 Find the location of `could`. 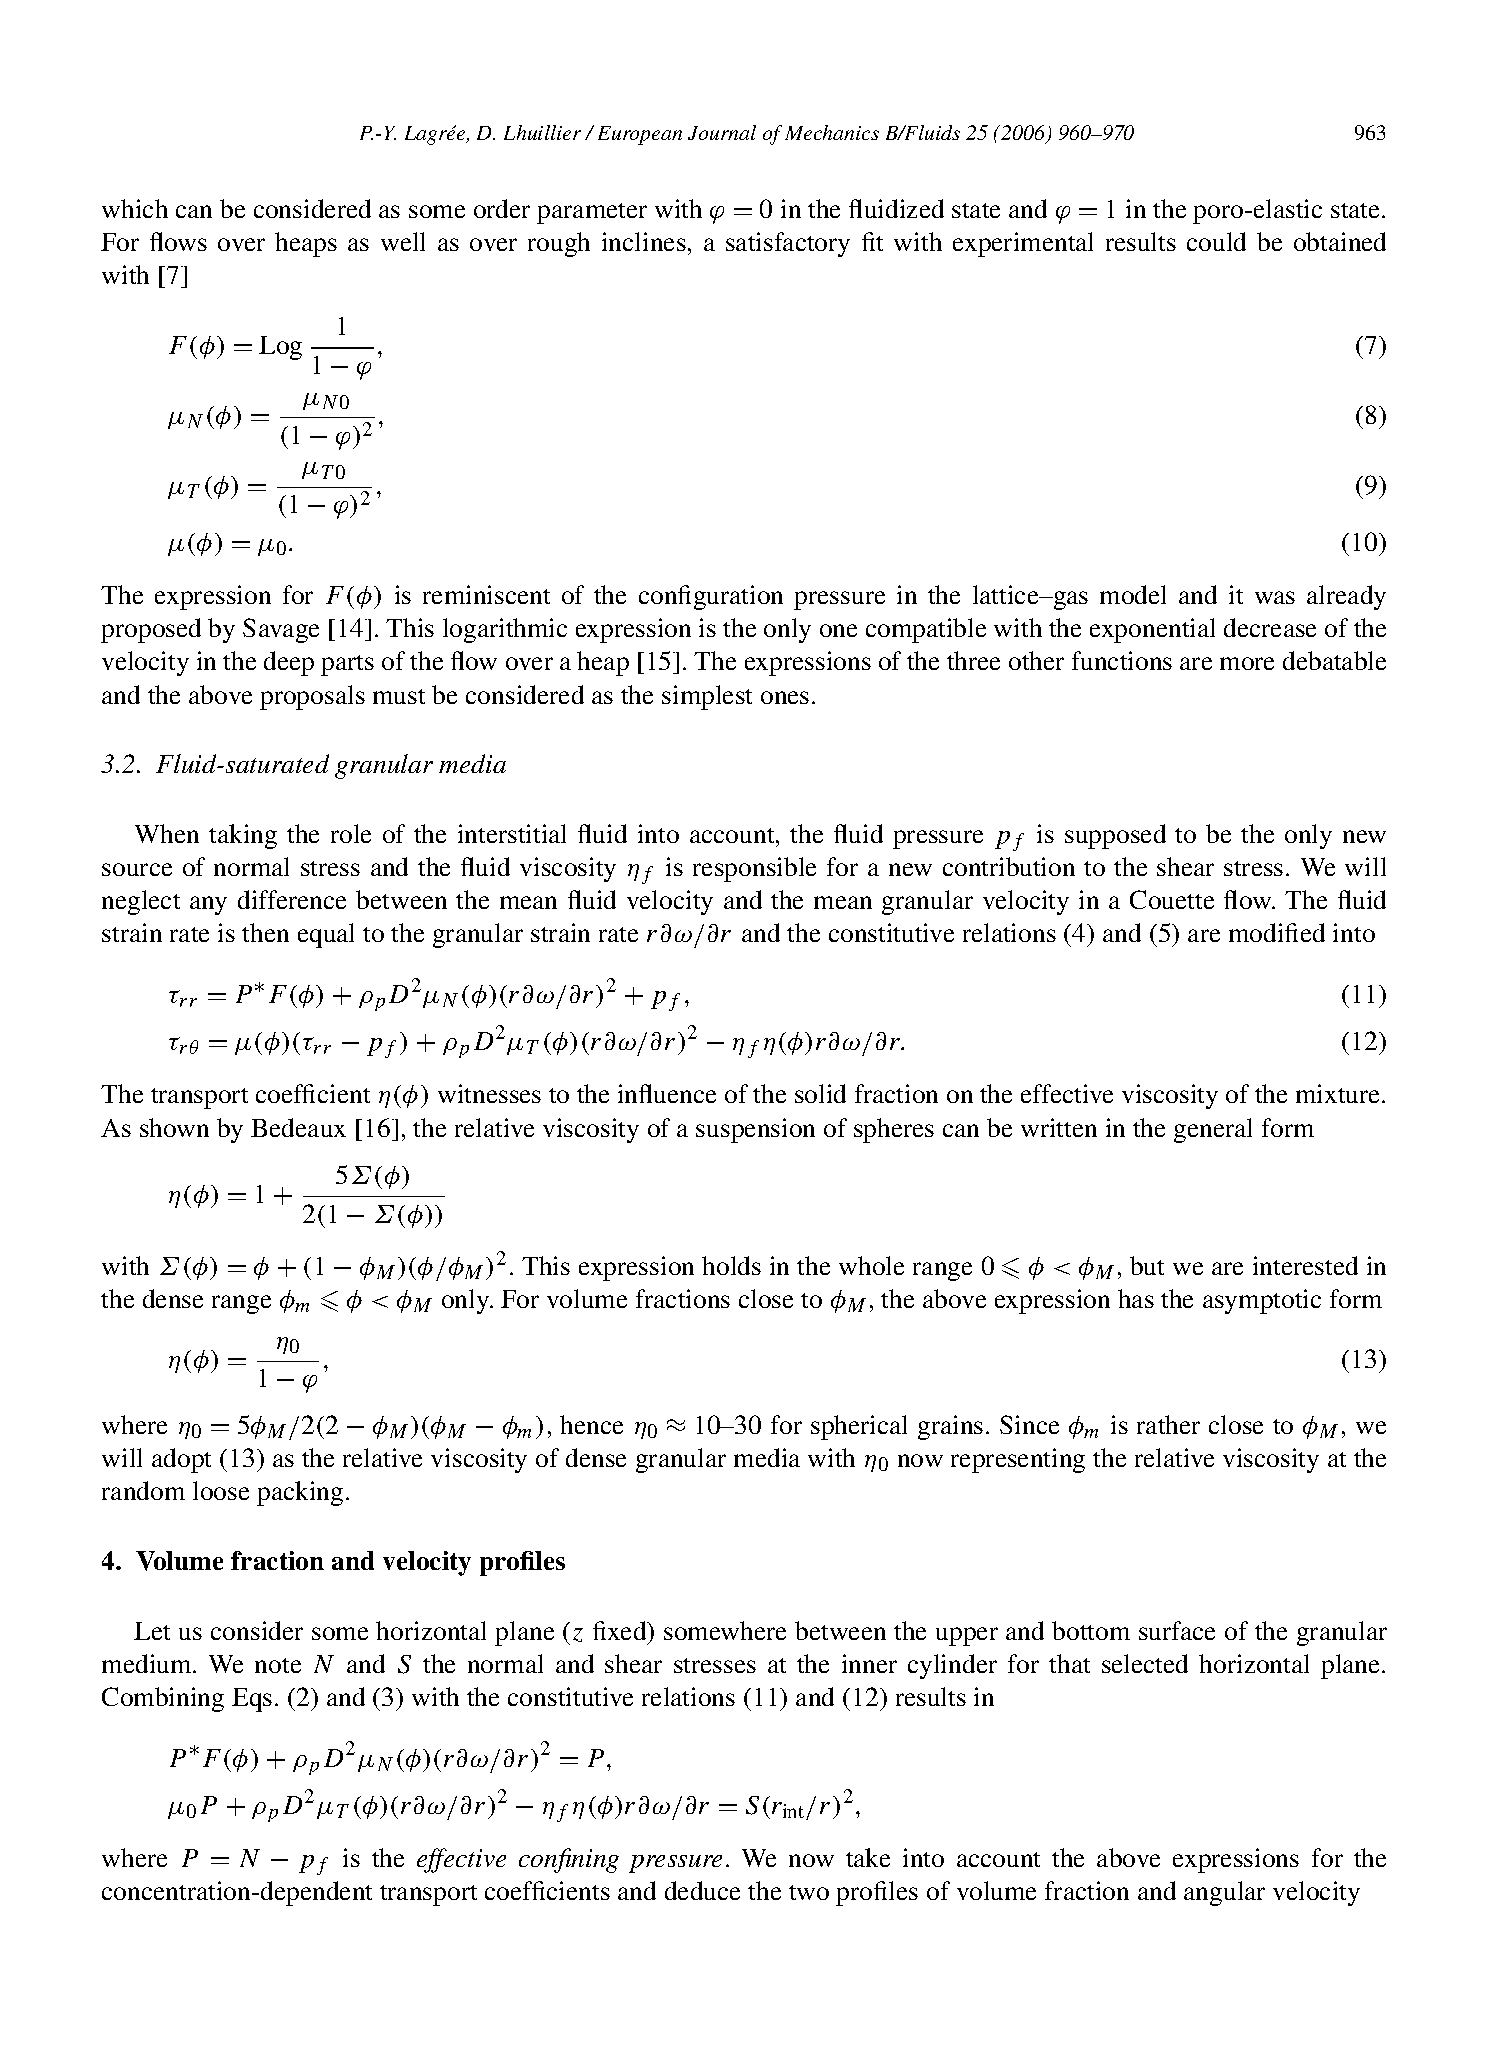

could is located at coordinates (1216, 241).
